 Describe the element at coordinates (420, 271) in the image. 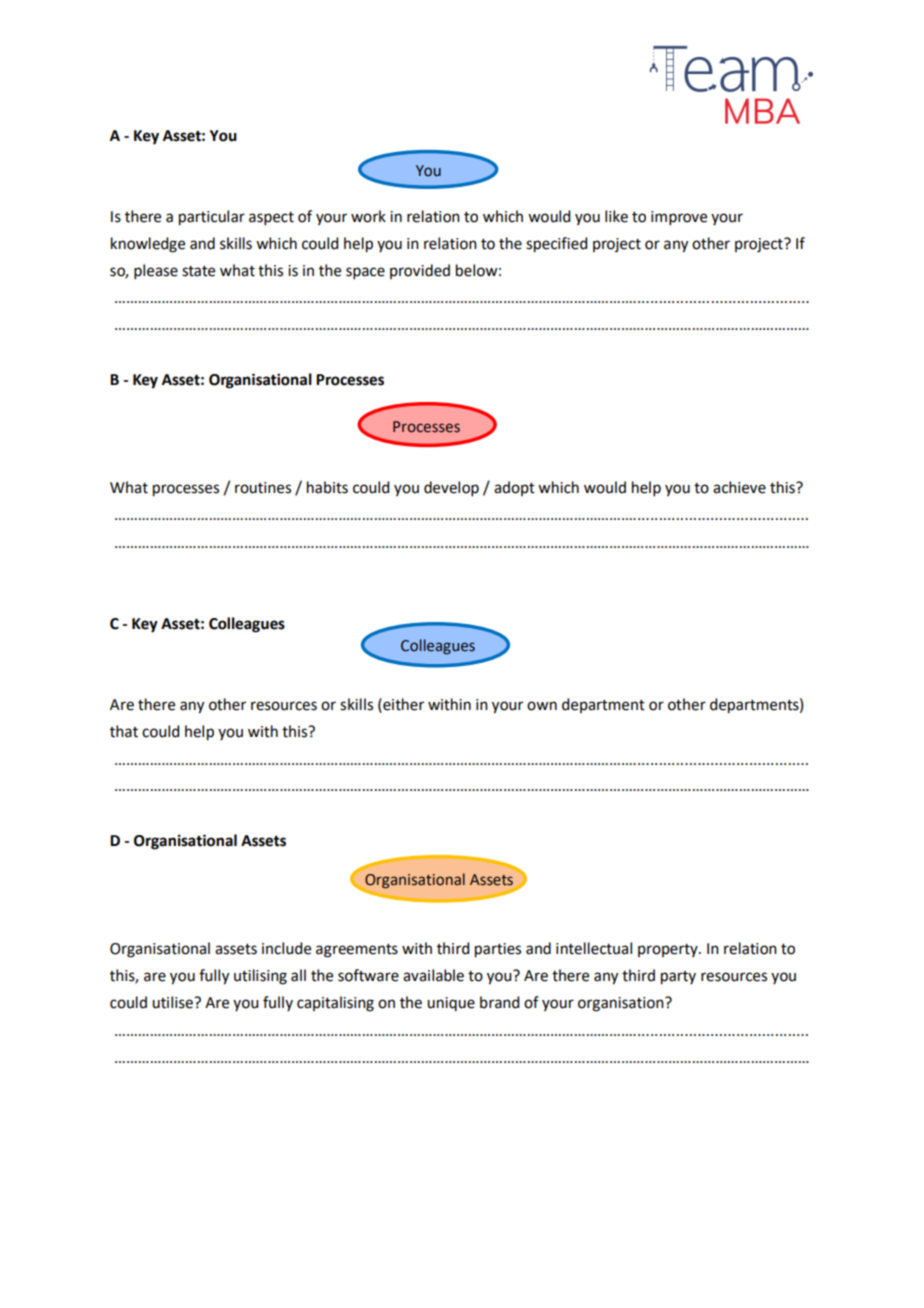

I see `provided` at that location.
